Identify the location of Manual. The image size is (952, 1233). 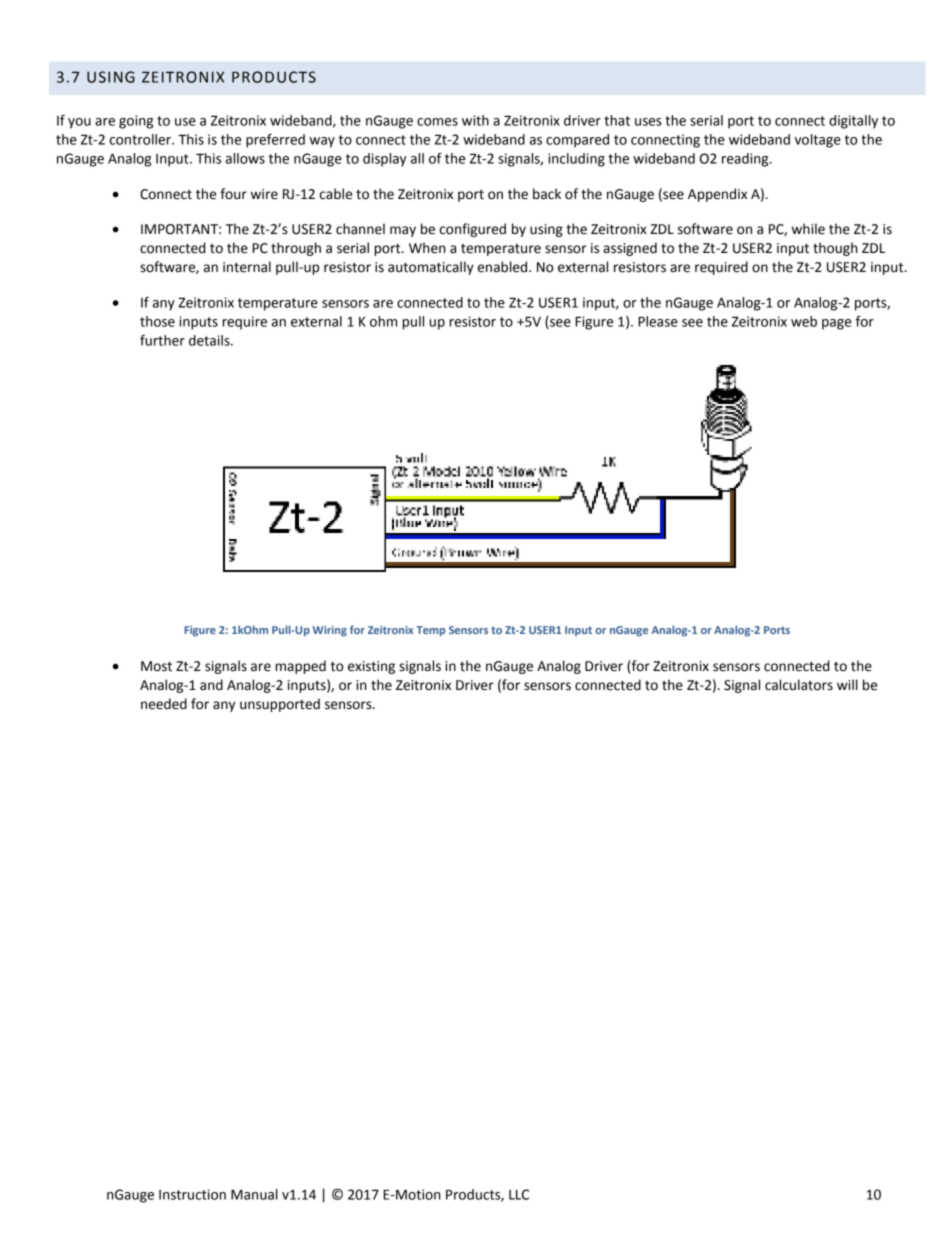
(254, 1194).
